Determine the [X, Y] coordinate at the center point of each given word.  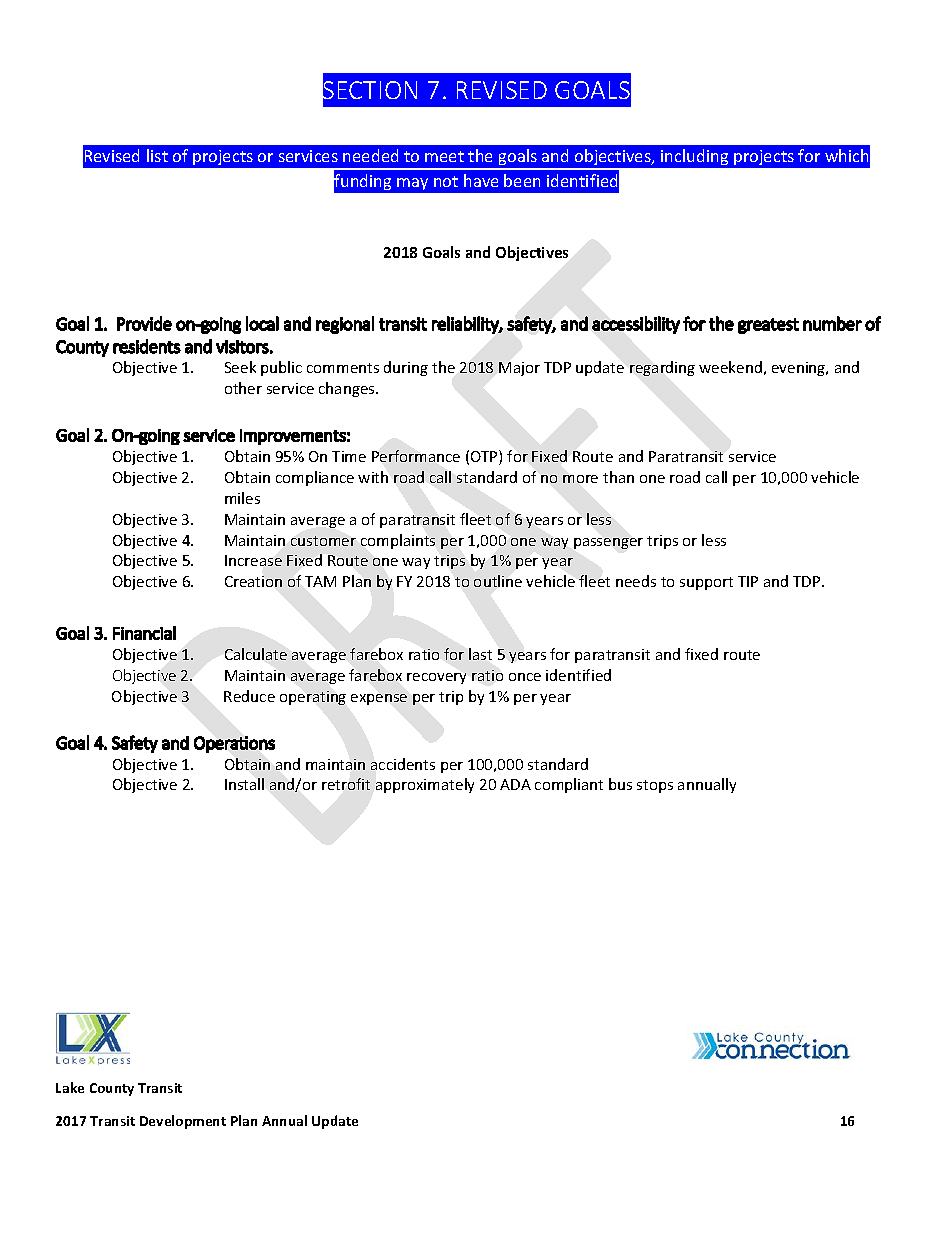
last [480, 654]
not [446, 181]
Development [183, 1122]
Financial [144, 633]
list [157, 155]
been [522, 180]
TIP [748, 581]
